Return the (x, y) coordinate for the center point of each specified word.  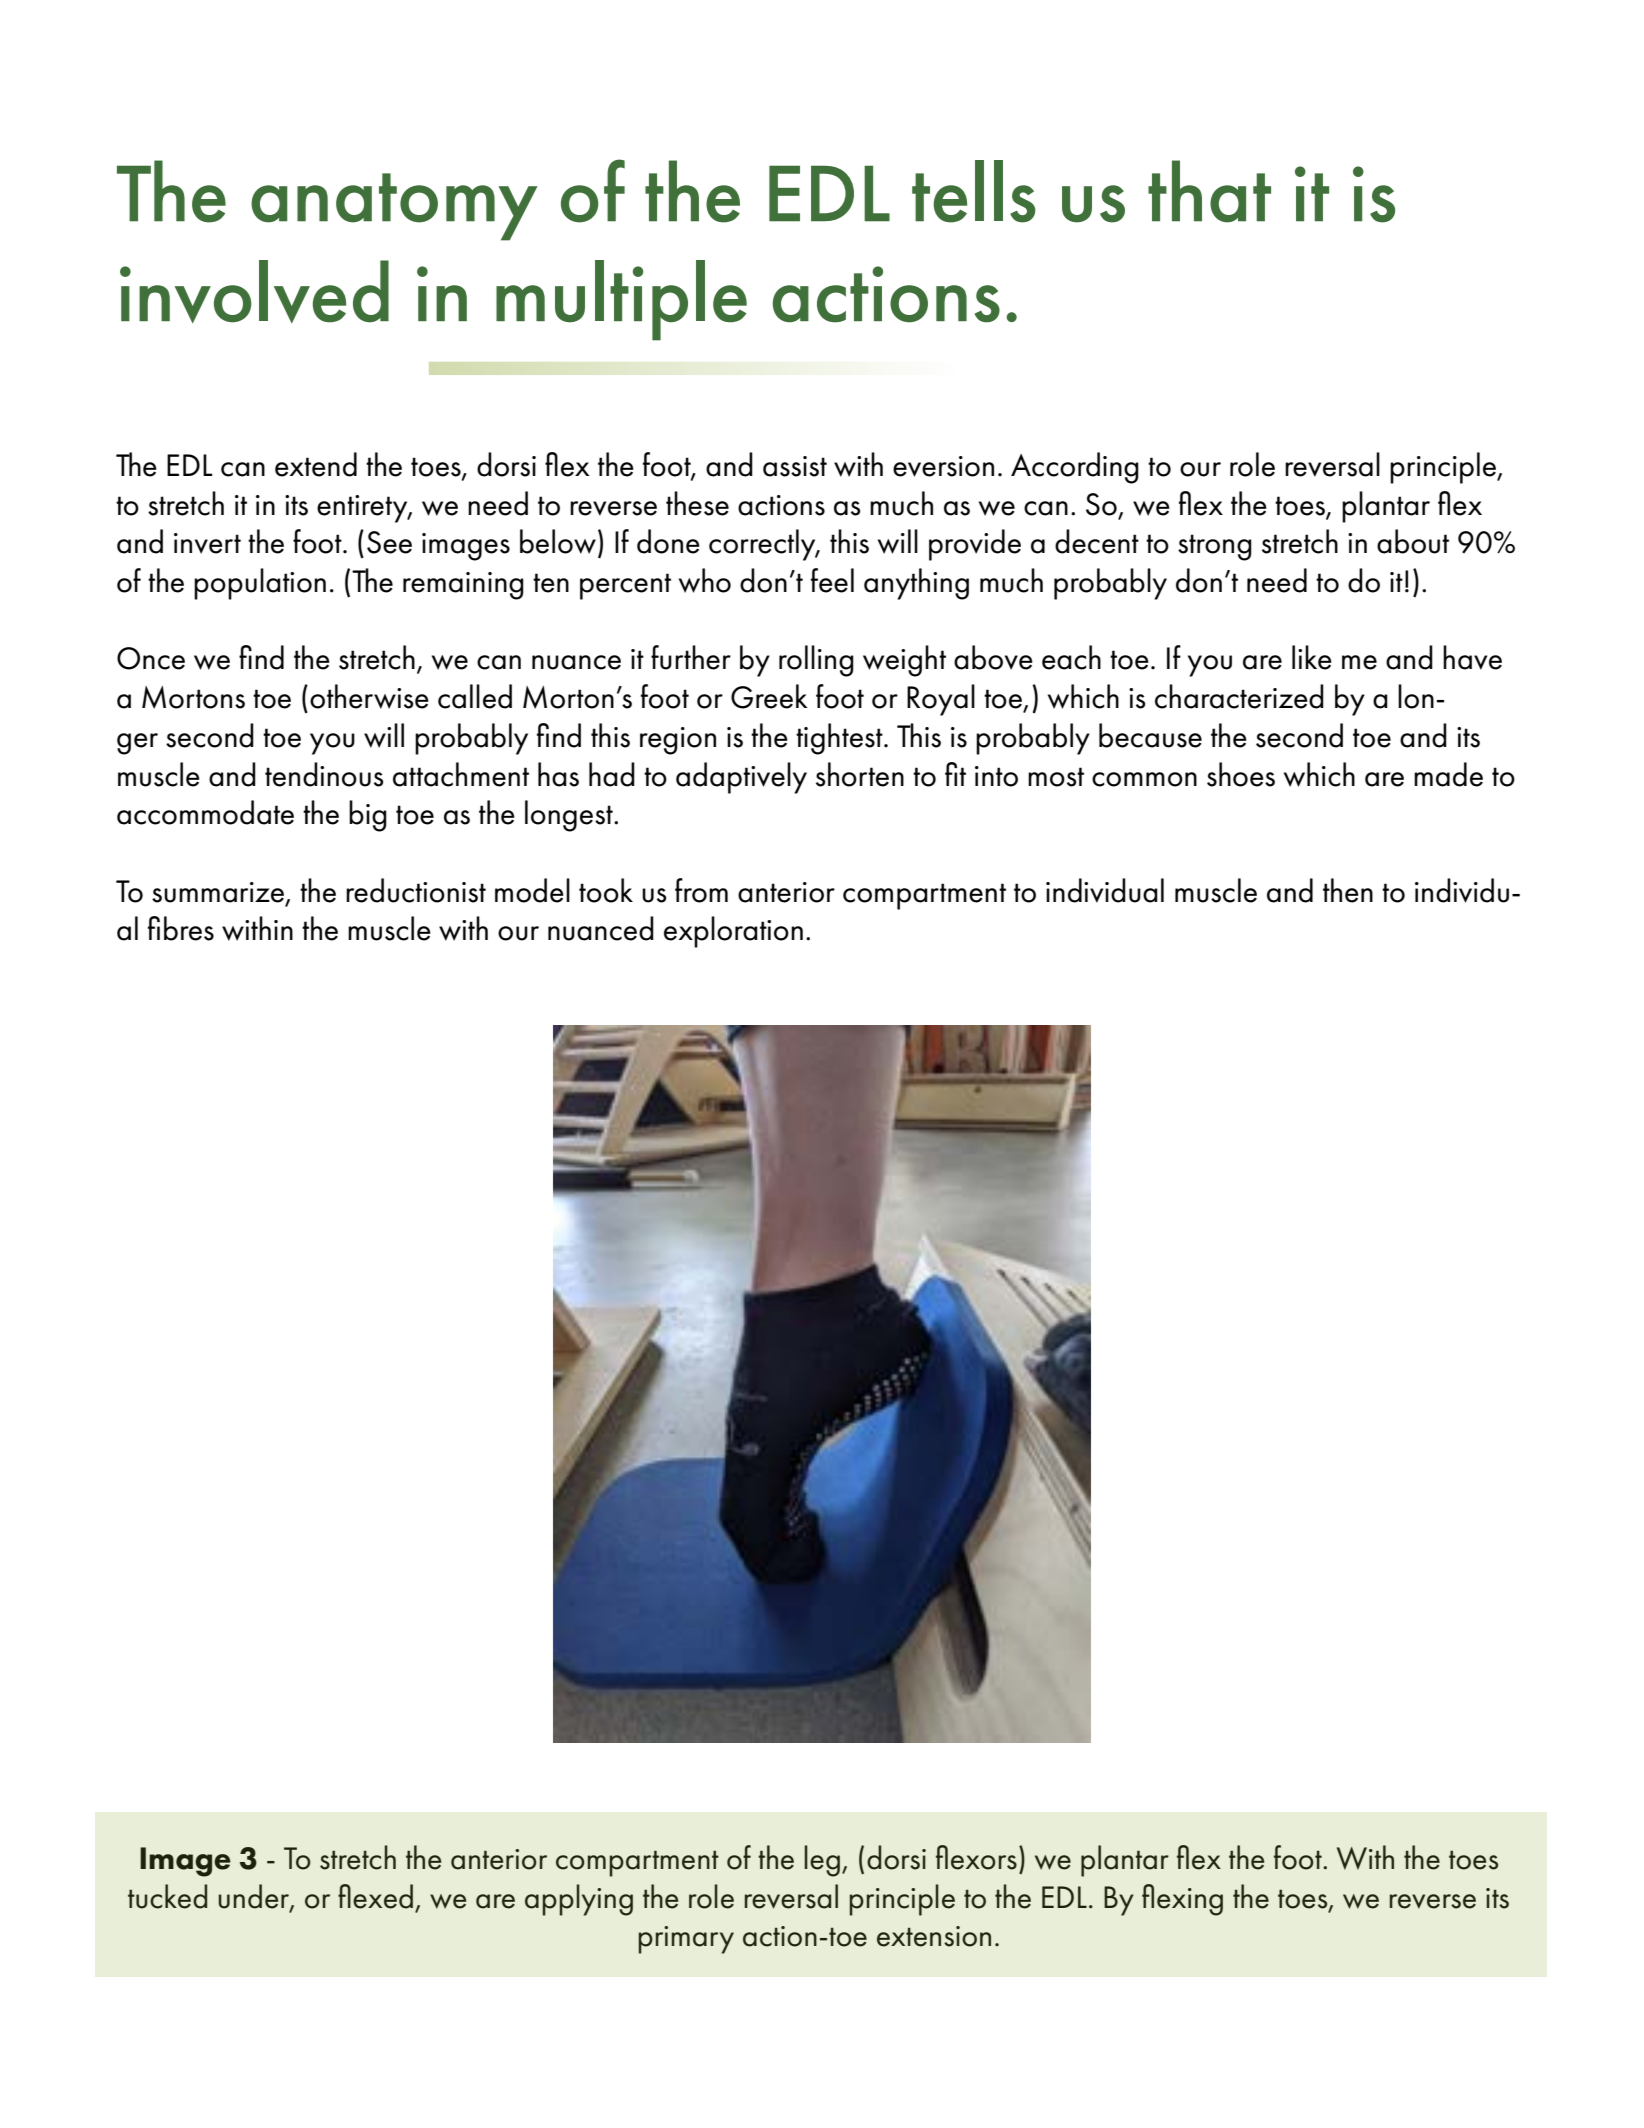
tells (974, 191)
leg (822, 1861)
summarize (218, 892)
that (1209, 191)
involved (254, 291)
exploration (733, 932)
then (1348, 890)
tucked (167, 1896)
